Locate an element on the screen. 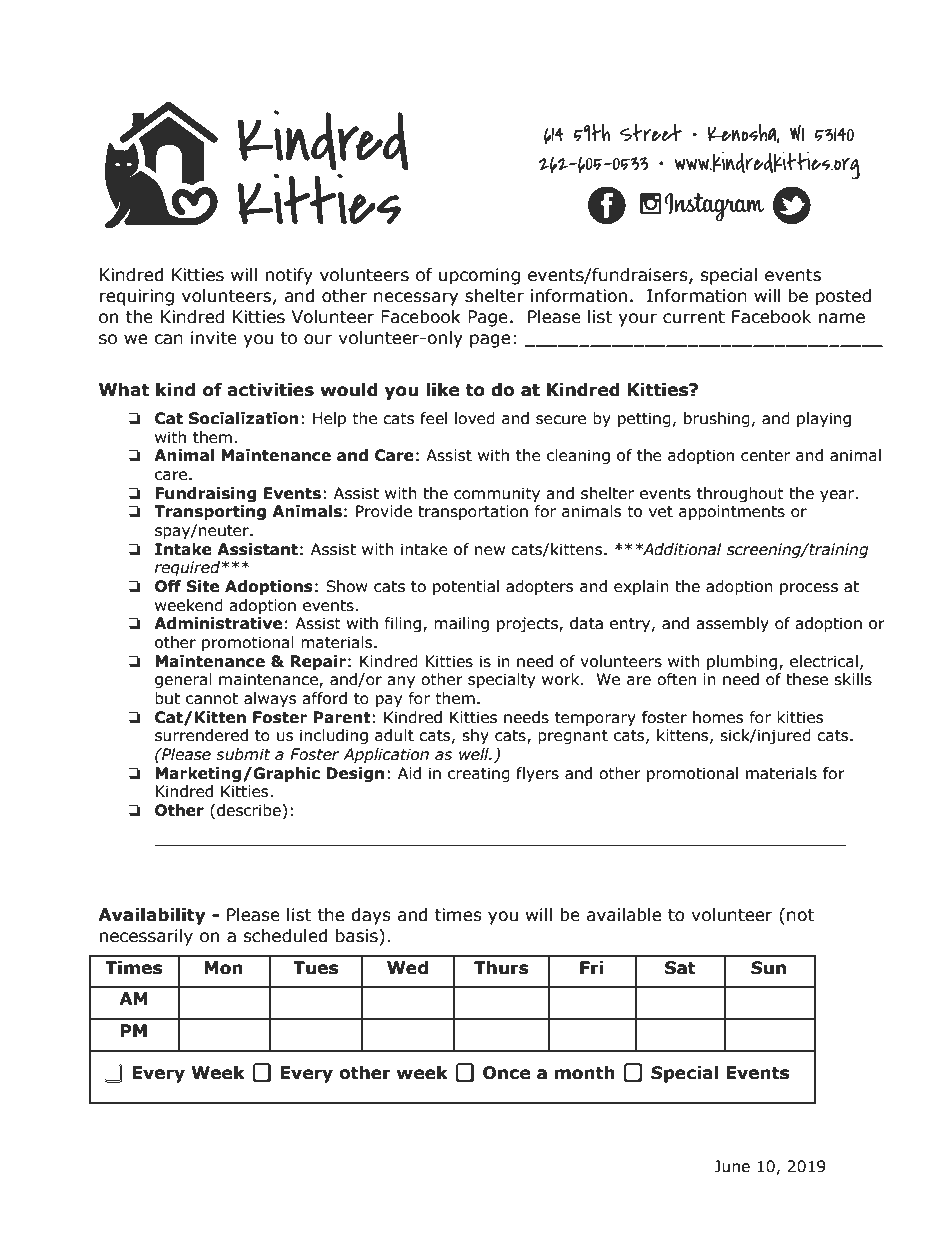  Tues is located at coordinates (315, 968).
